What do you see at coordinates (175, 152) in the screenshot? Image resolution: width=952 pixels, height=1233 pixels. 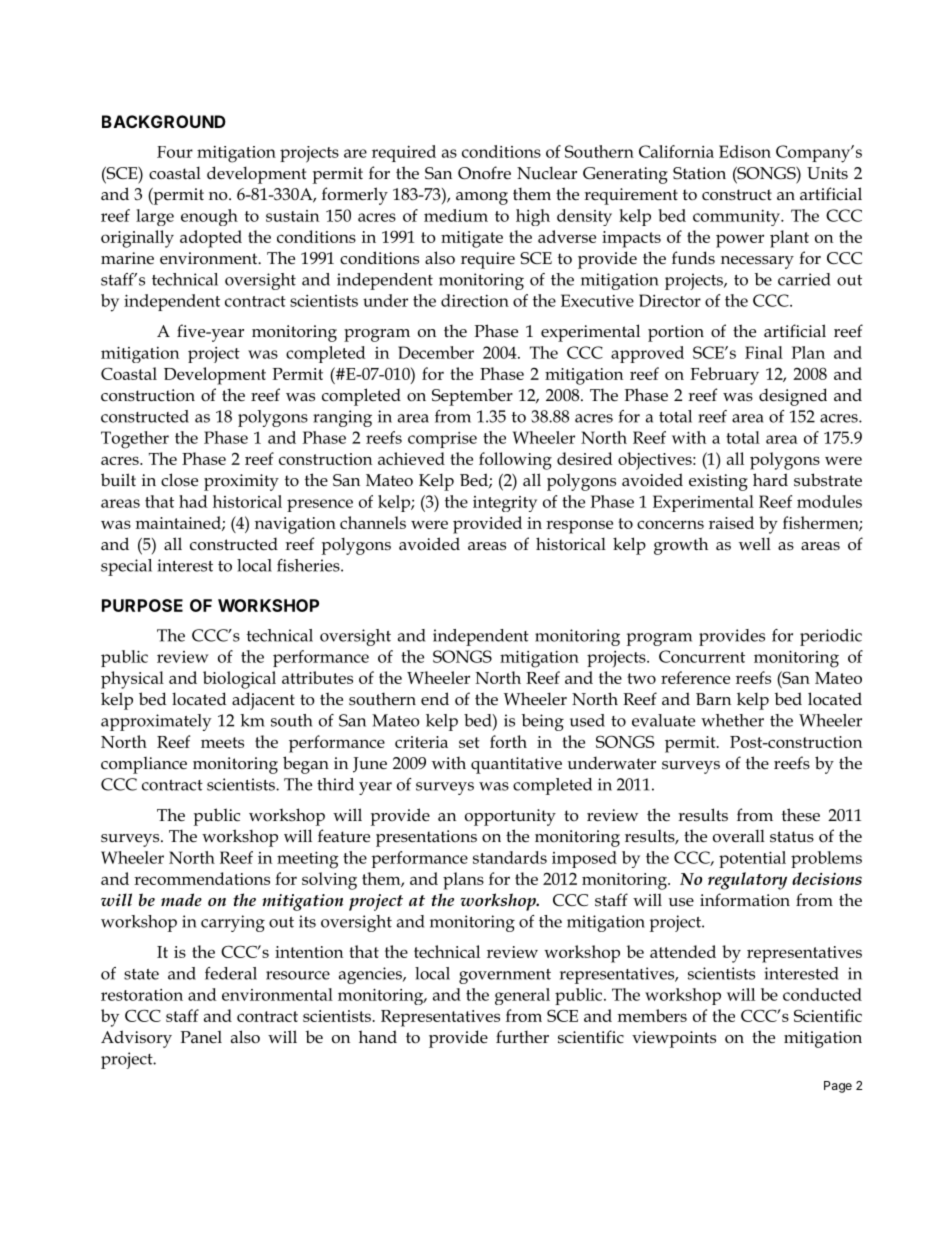 I see `Four` at bounding box center [175, 152].
